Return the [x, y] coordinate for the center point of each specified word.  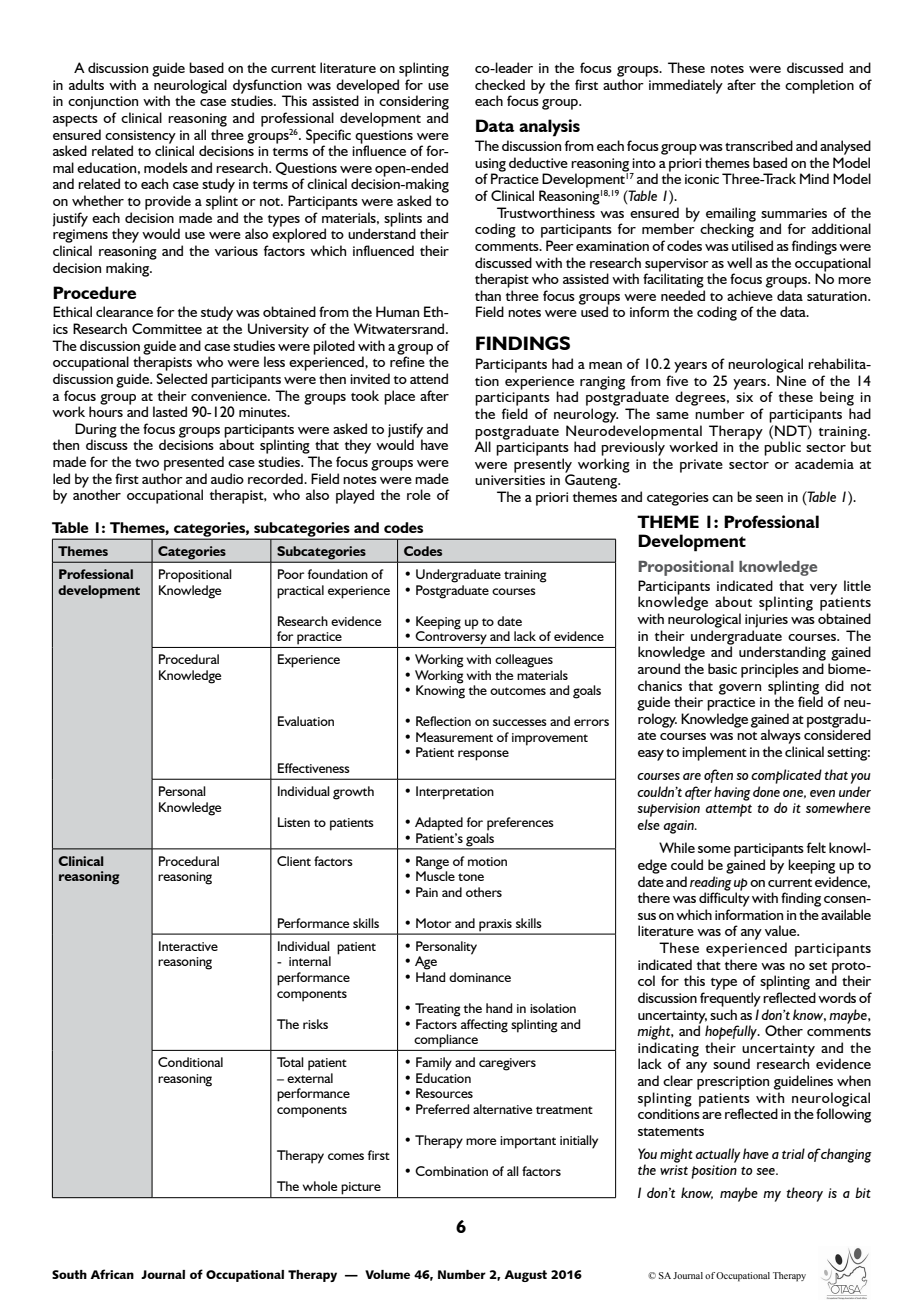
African [112, 1274]
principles [770, 670]
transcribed [759, 145]
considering [414, 102]
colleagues [524, 661]
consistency [140, 137]
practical [300, 592]
